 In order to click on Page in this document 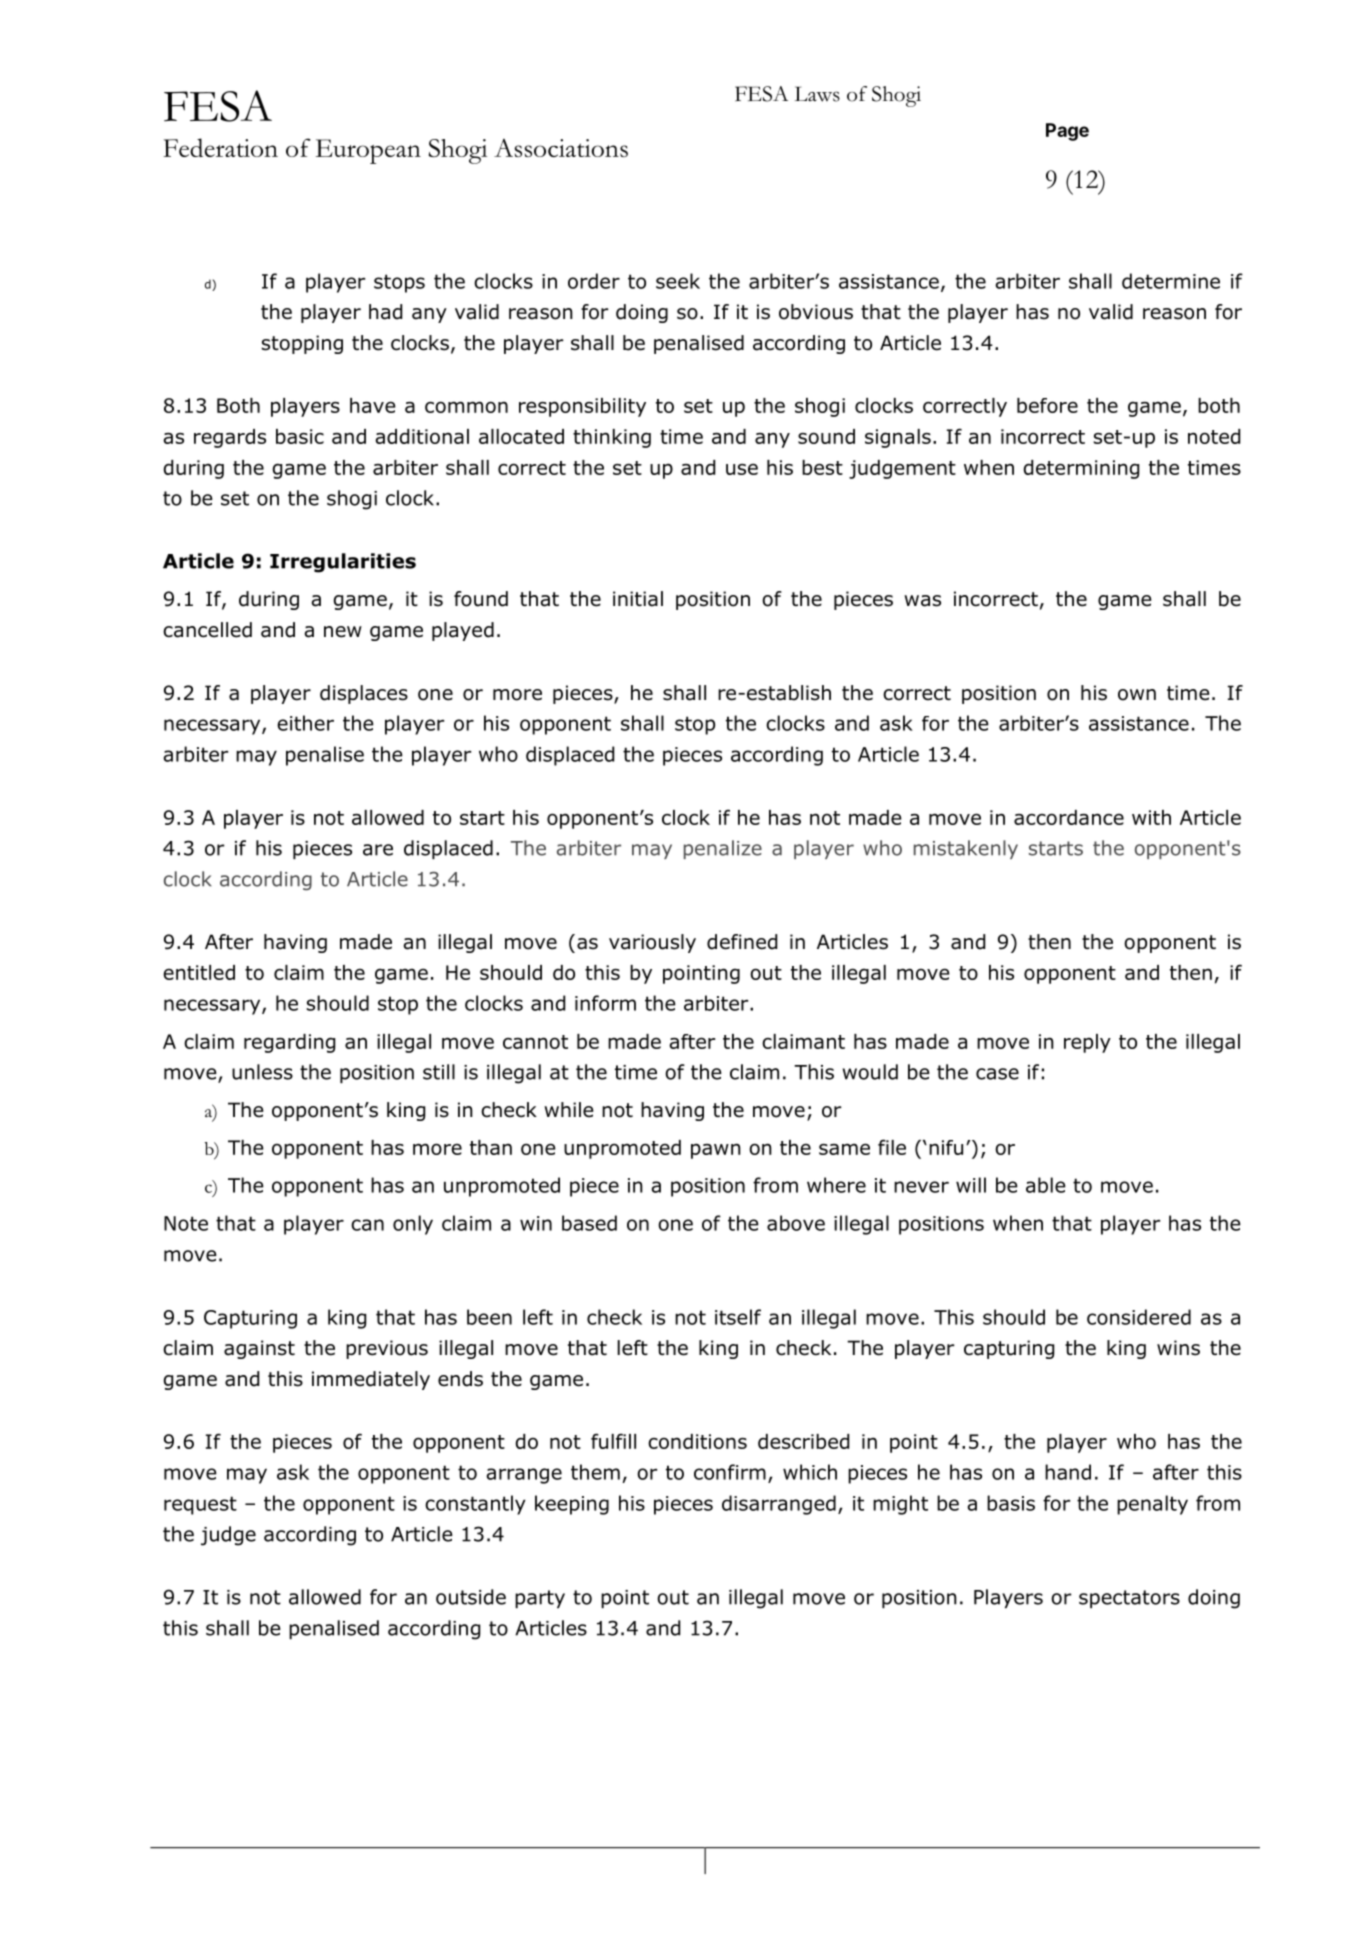, I will do `click(1067, 132)`.
